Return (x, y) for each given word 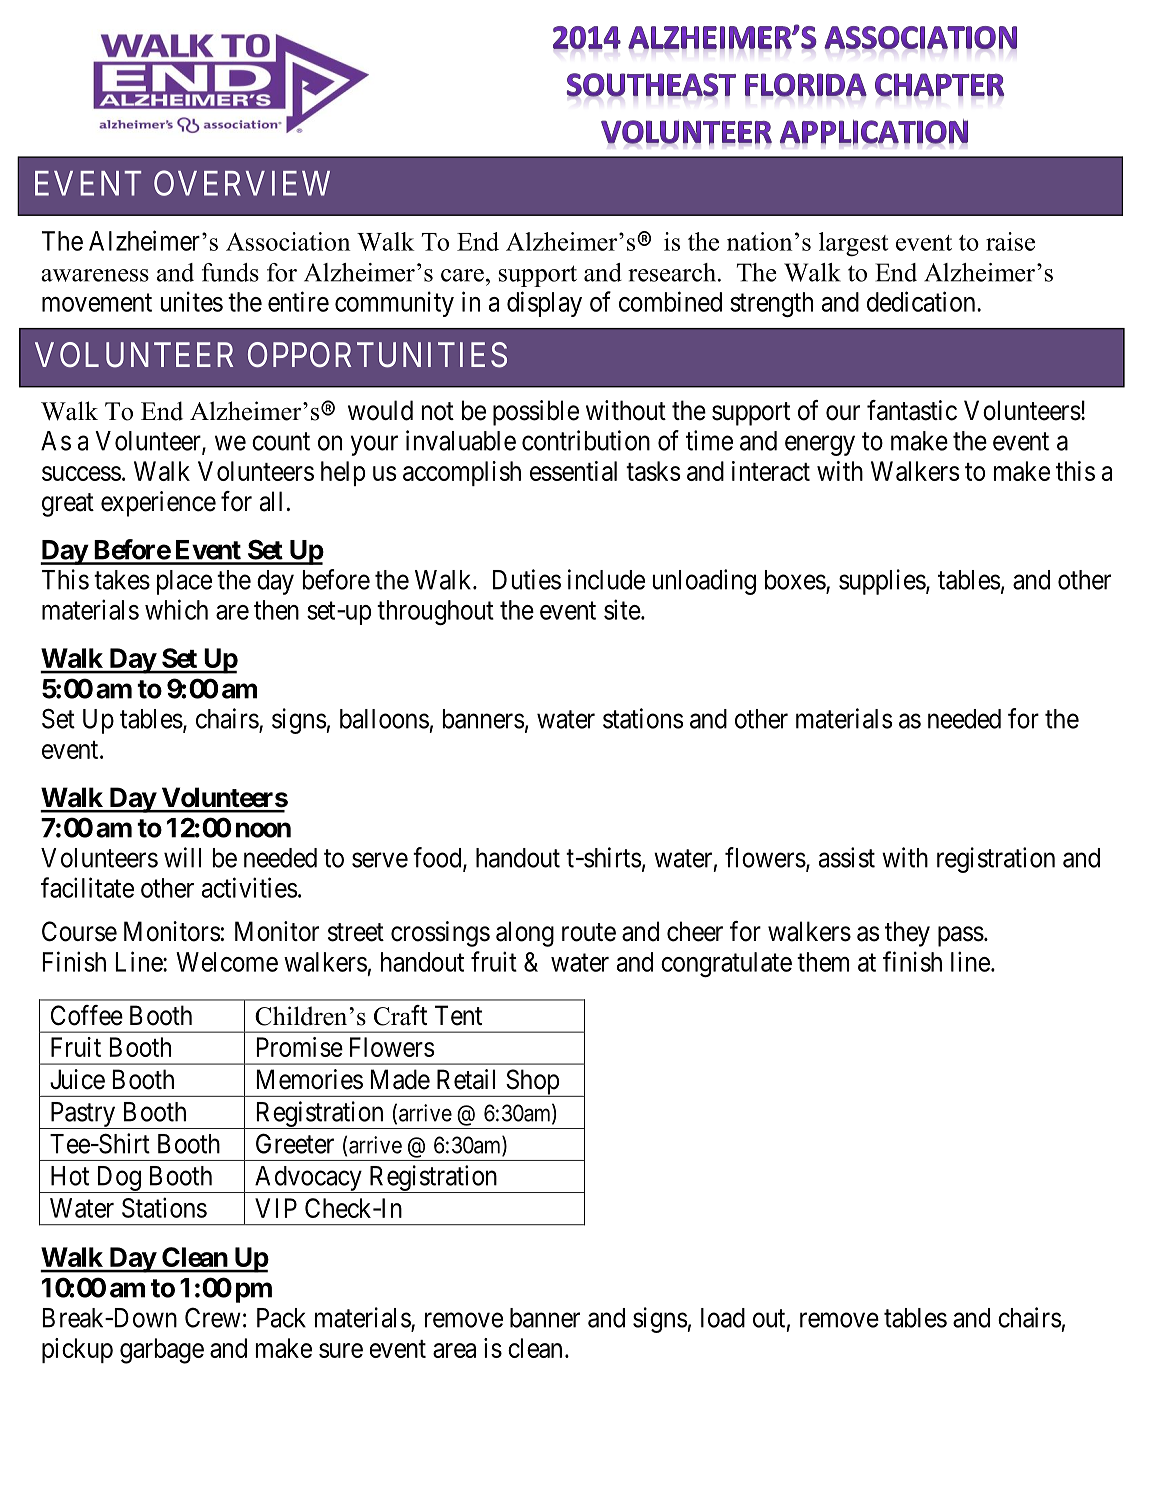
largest (853, 244)
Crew (213, 1317)
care (462, 275)
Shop (532, 1083)
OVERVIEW (242, 183)
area (454, 1350)
